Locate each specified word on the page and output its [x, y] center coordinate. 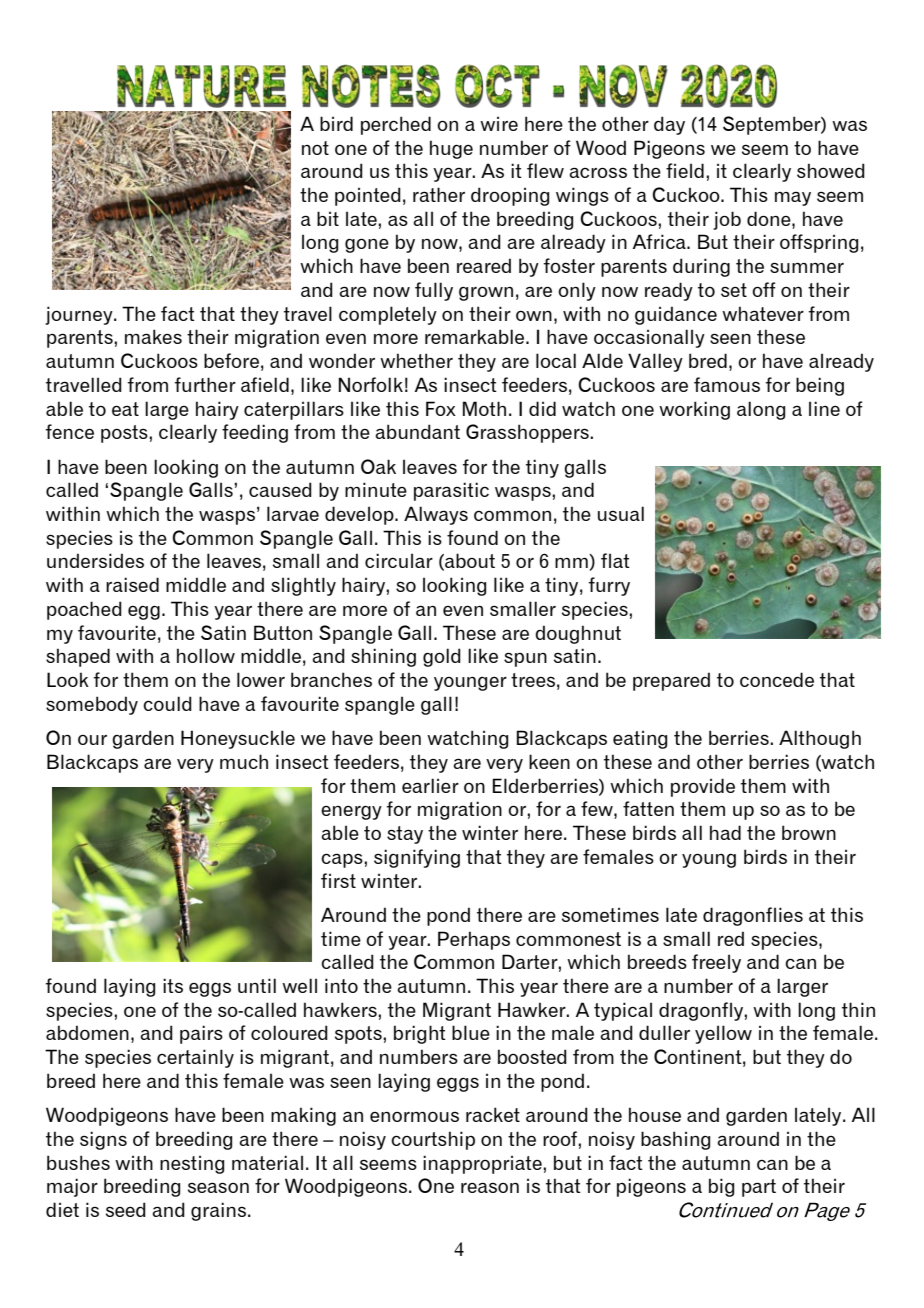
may [793, 198]
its [173, 985]
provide [703, 787]
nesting [192, 1164]
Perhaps [474, 940]
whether [416, 360]
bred [708, 360]
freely [716, 963]
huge [451, 149]
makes [153, 336]
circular [399, 560]
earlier [430, 785]
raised [132, 584]
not [315, 148]
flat [615, 560]
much [244, 761]
